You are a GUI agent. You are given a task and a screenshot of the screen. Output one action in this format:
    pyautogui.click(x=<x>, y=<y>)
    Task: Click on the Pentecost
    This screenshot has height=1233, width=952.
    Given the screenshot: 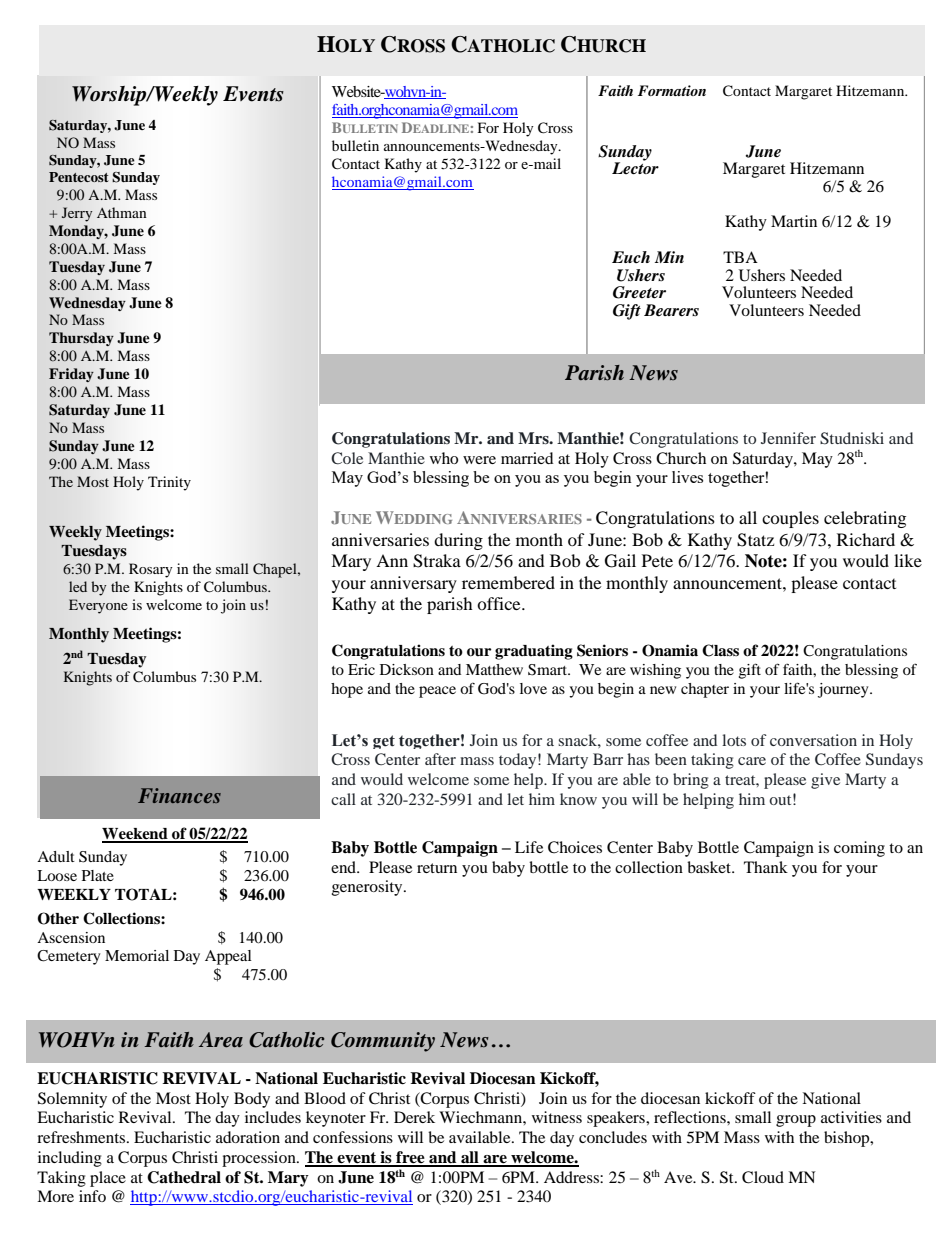 What is the action you would take?
    pyautogui.click(x=78, y=177)
